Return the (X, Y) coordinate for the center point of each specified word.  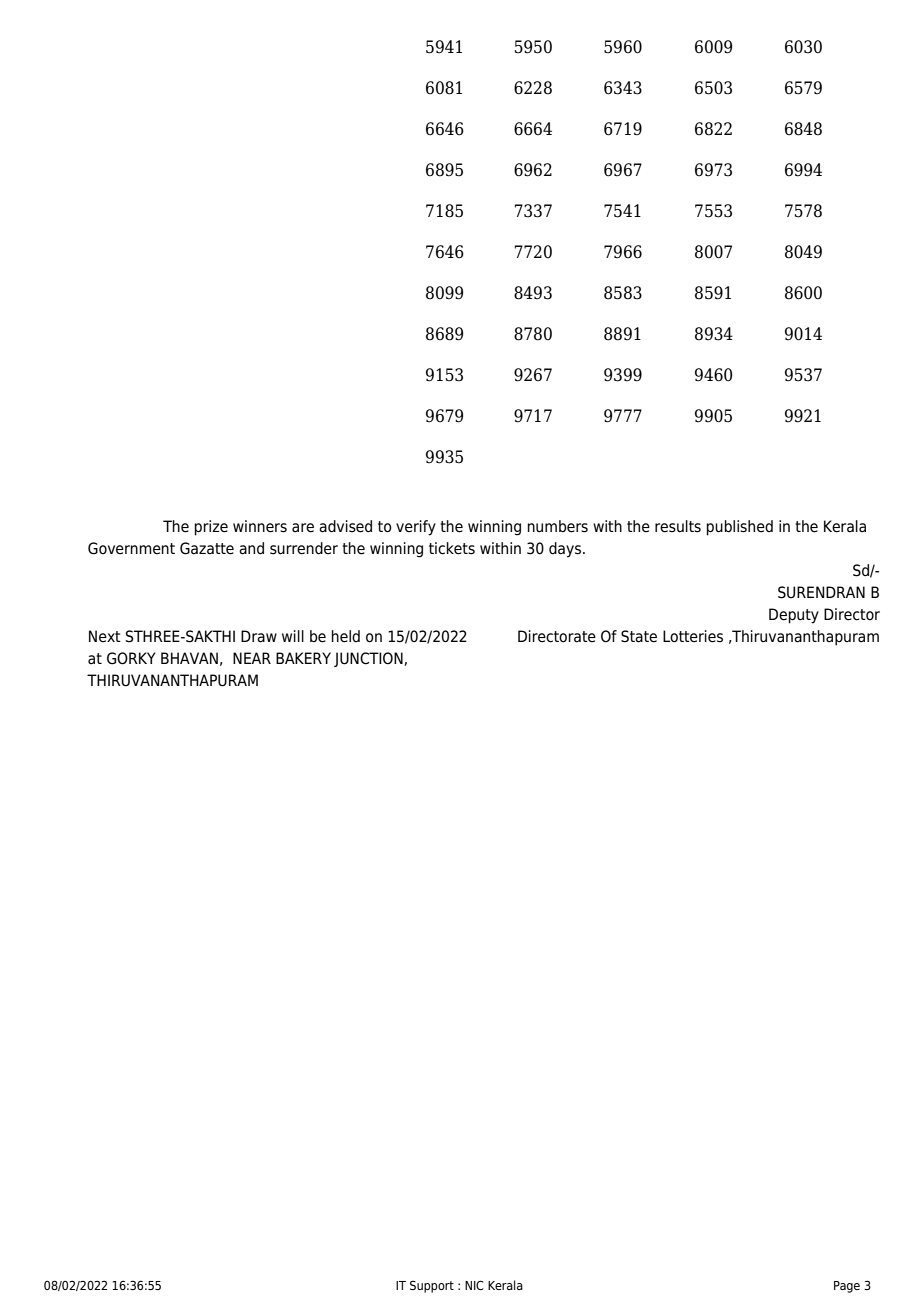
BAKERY (303, 658)
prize (211, 528)
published (739, 528)
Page (847, 1287)
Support (432, 1286)
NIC (474, 1285)
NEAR (252, 658)
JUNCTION (369, 659)
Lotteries (693, 636)
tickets (452, 548)
